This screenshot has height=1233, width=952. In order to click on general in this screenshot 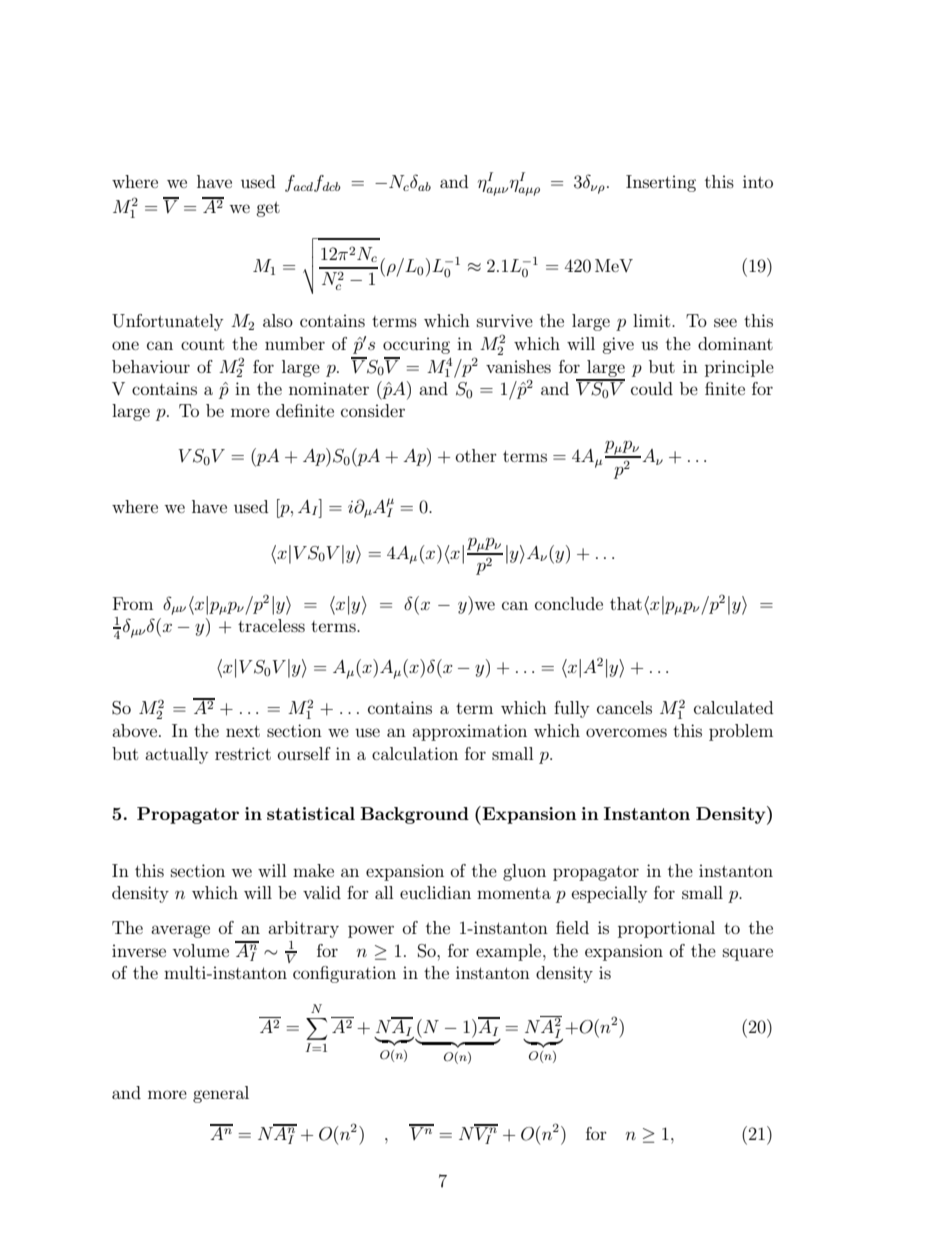, I will do `click(221, 1094)`.
